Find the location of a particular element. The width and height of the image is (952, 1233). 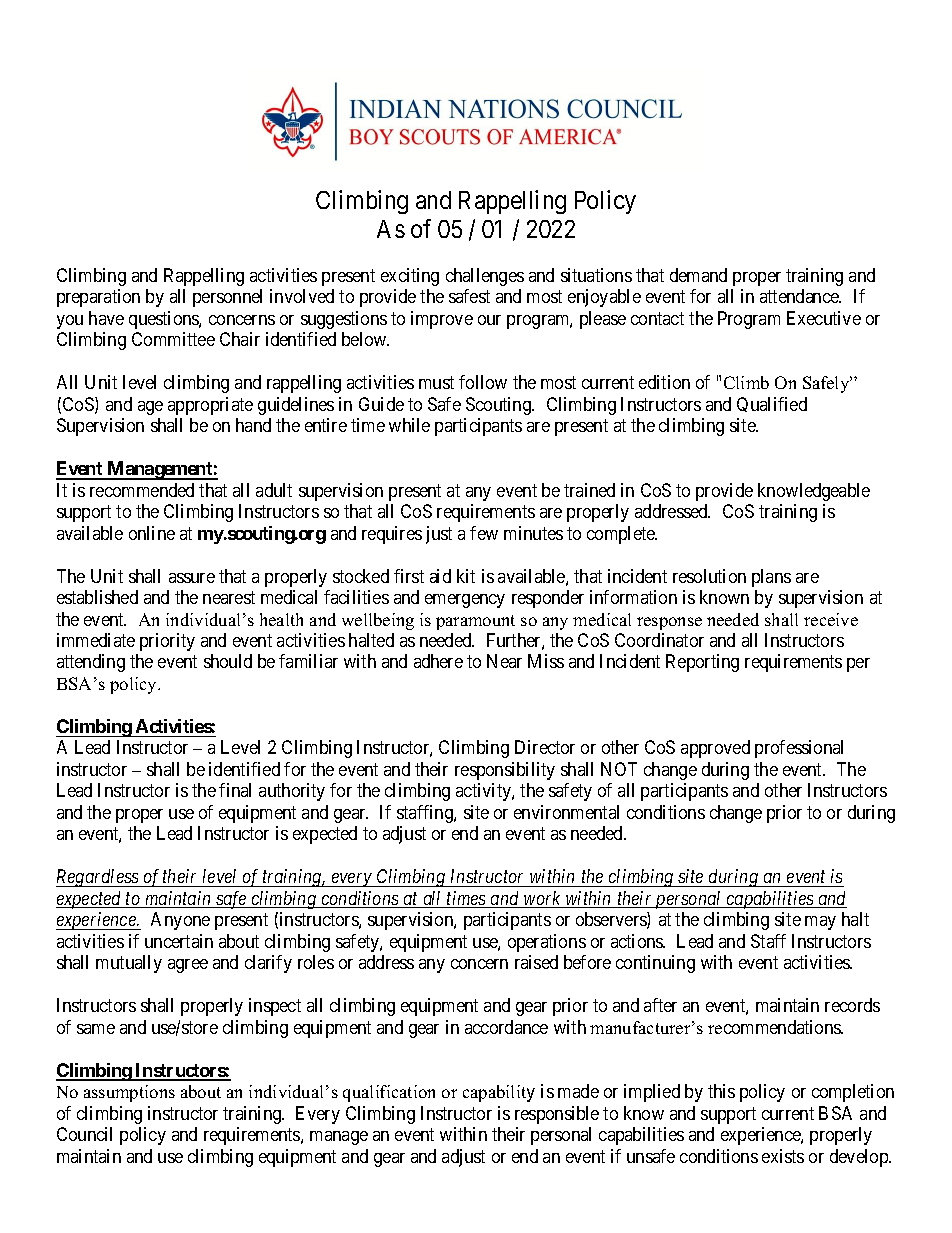

Anyone is located at coordinates (180, 921).
